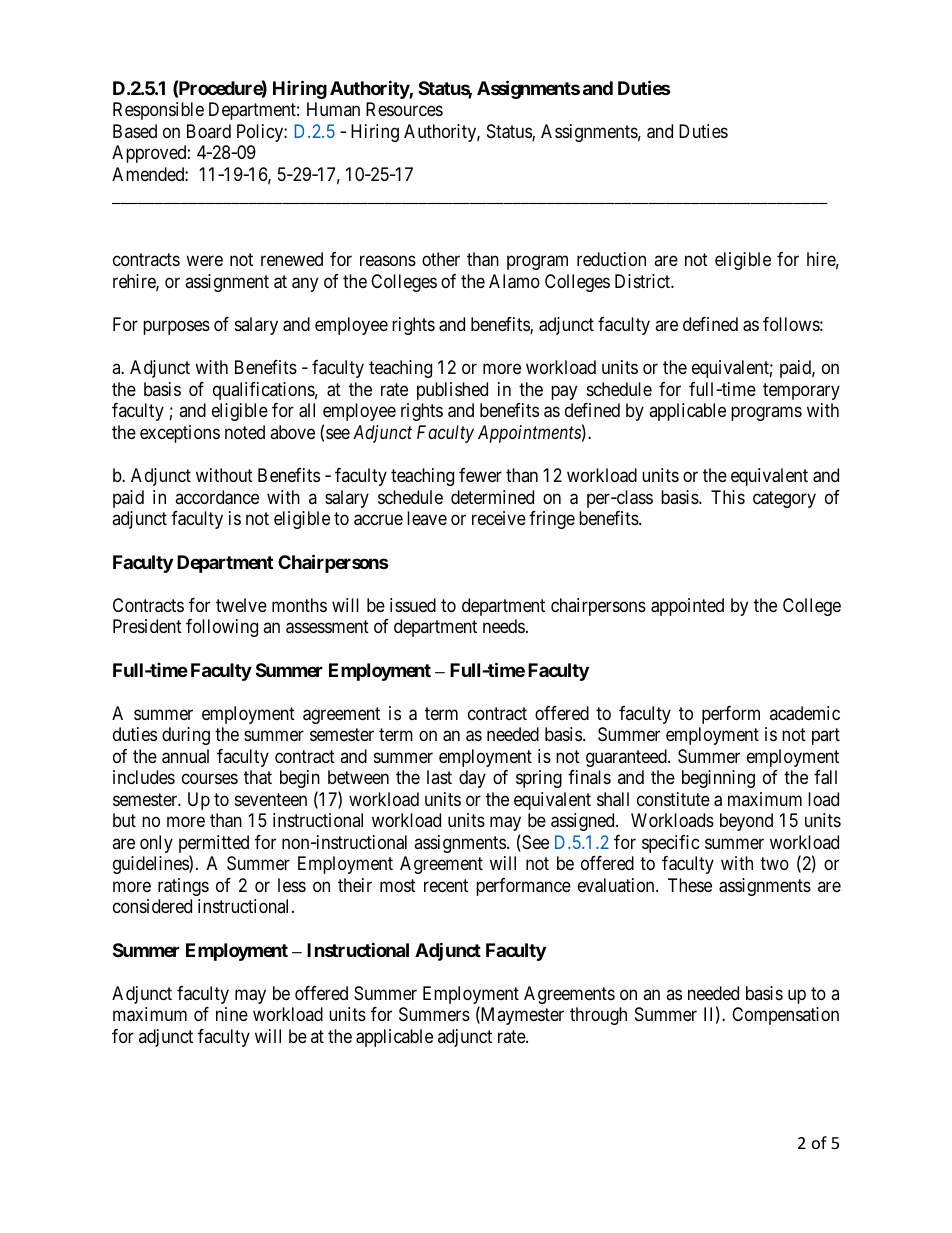 The image size is (952, 1233). Describe the element at coordinates (611, 259) in the screenshot. I see `reduction` at that location.
